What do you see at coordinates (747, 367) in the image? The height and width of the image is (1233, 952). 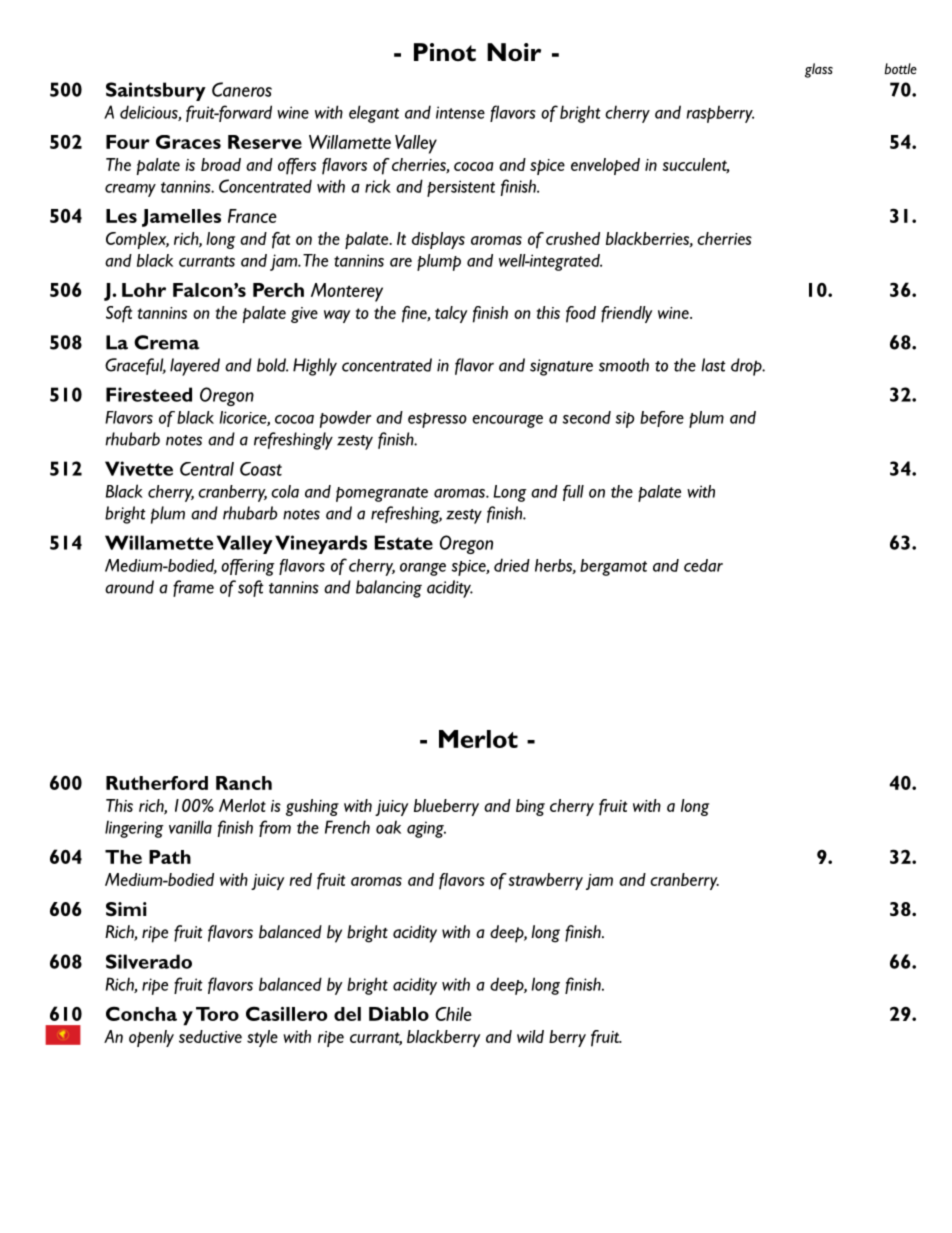 I see `drop` at bounding box center [747, 367].
